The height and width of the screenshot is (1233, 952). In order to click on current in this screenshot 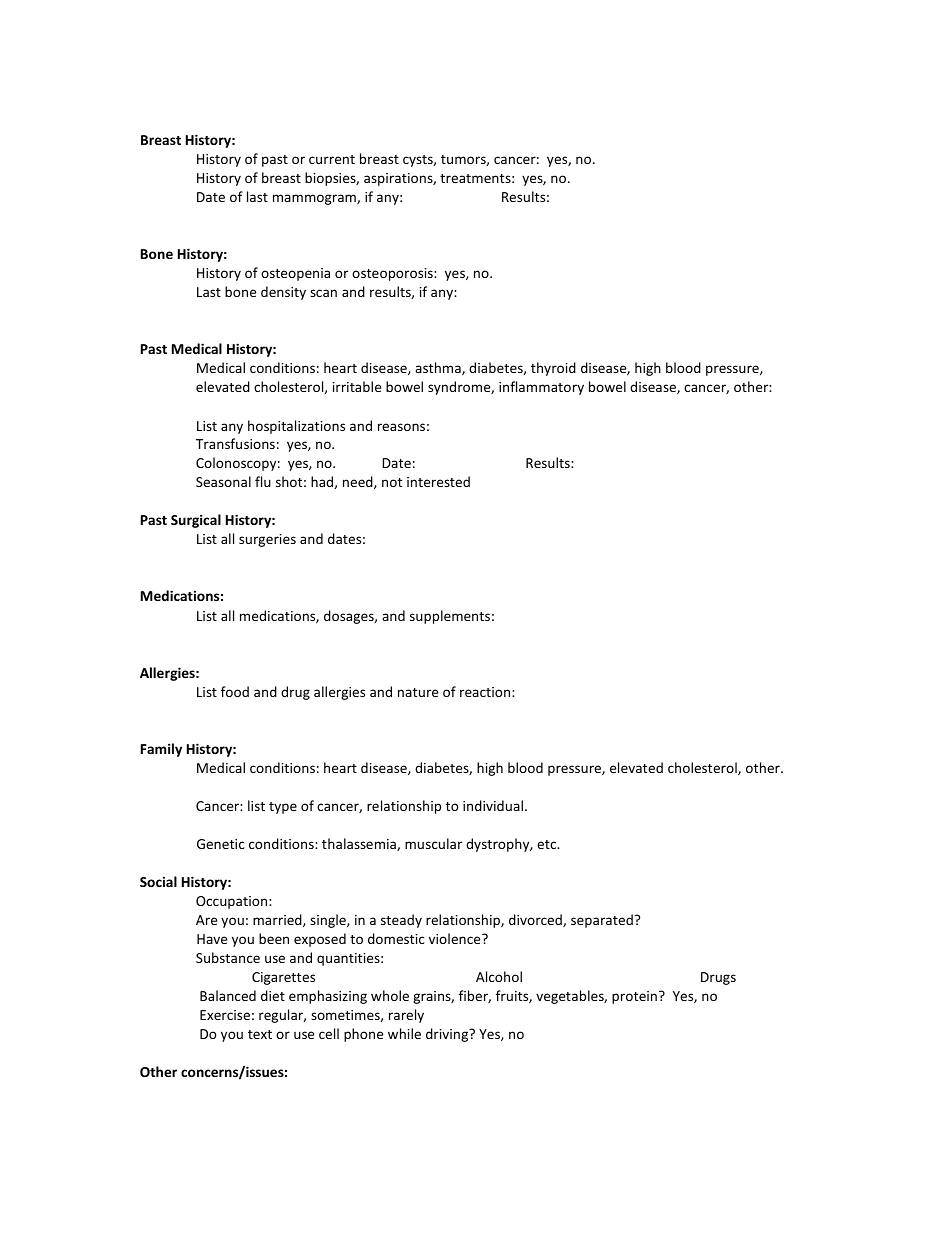, I will do `click(332, 159)`.
